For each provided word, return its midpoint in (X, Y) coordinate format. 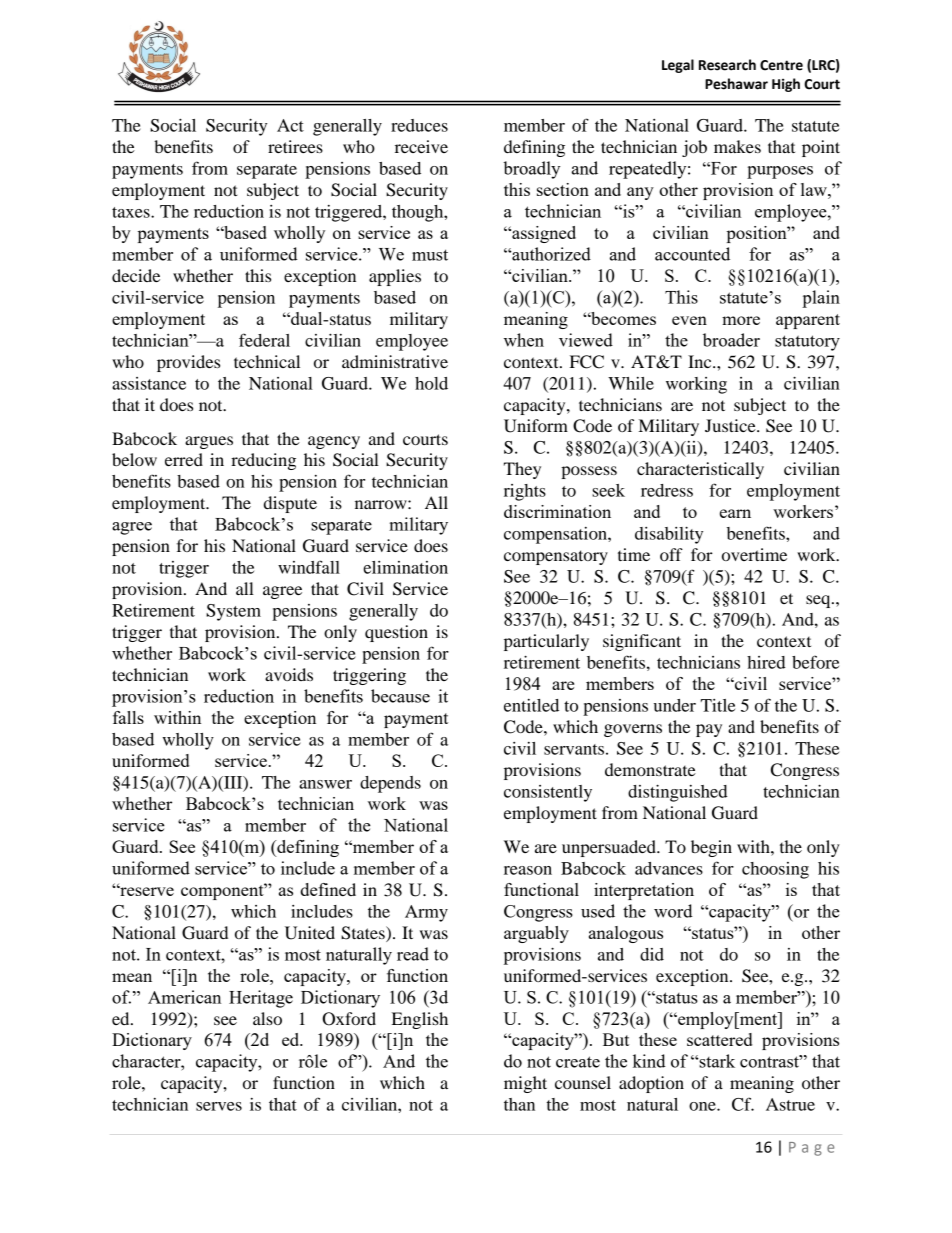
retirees (295, 146)
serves (219, 1106)
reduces (419, 125)
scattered (719, 1039)
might (525, 1084)
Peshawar (736, 84)
